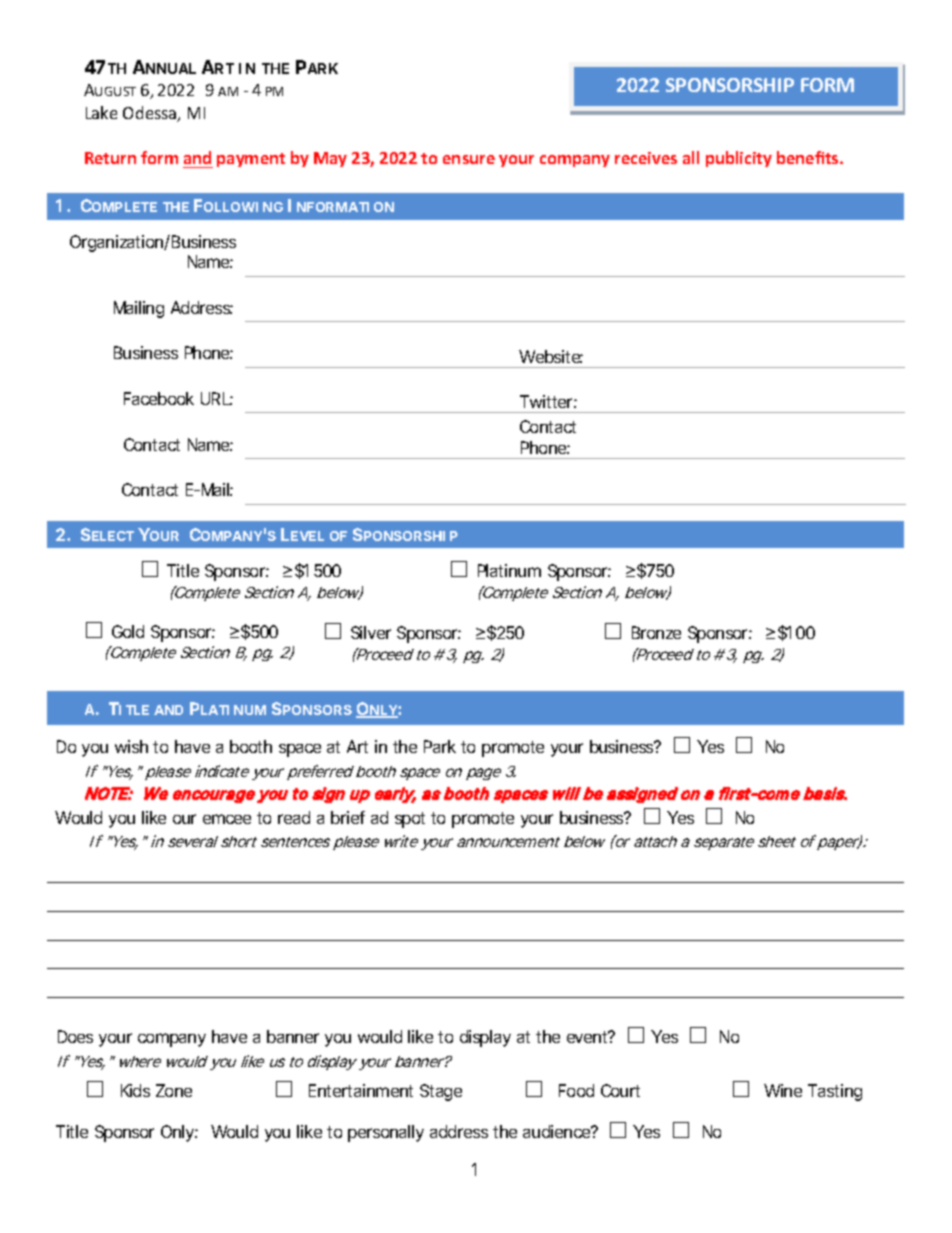  What do you see at coordinates (469, 159) in the screenshot?
I see `ensure` at bounding box center [469, 159].
